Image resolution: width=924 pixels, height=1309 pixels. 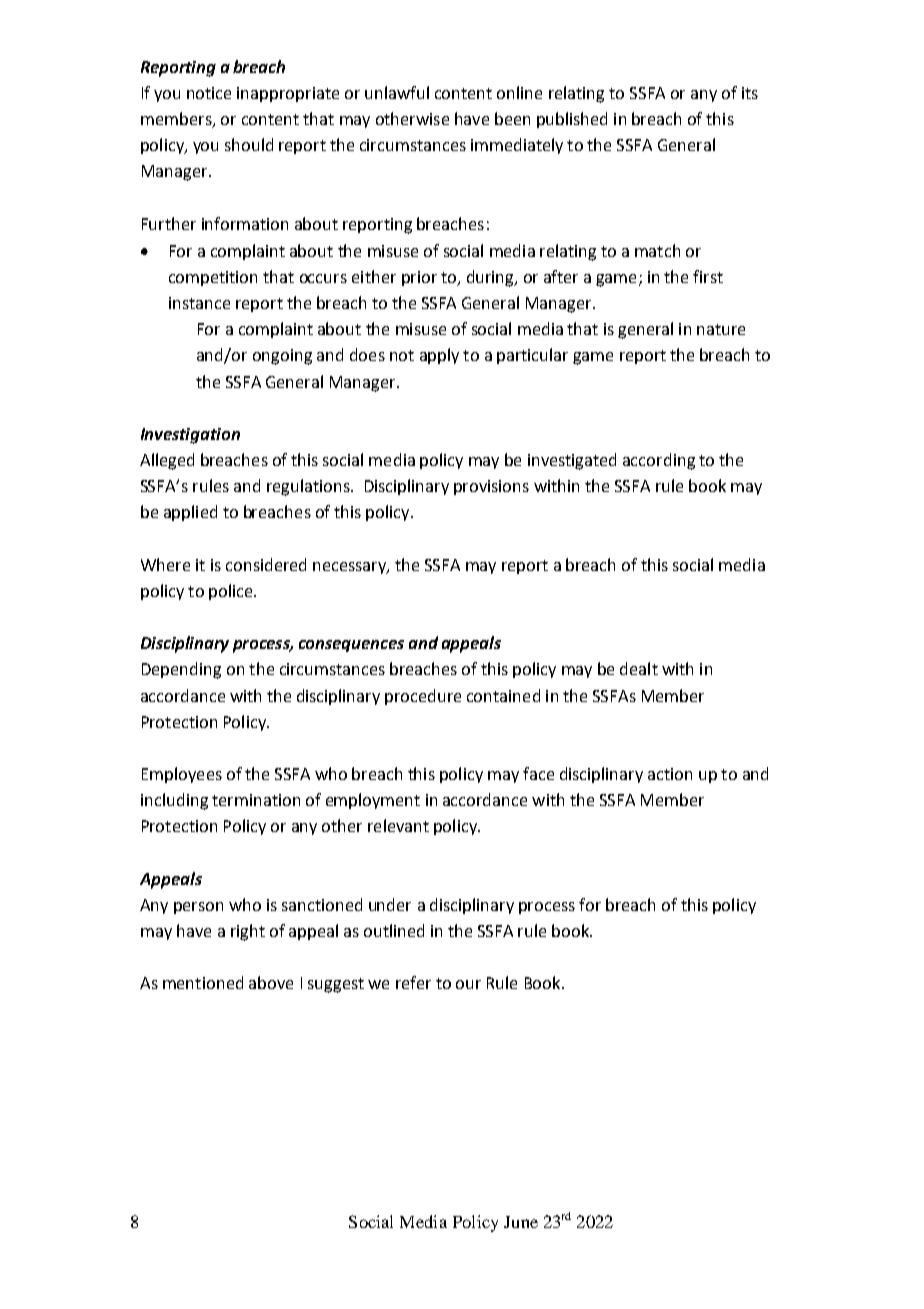 What do you see at coordinates (659, 461) in the screenshot?
I see `according` at bounding box center [659, 461].
